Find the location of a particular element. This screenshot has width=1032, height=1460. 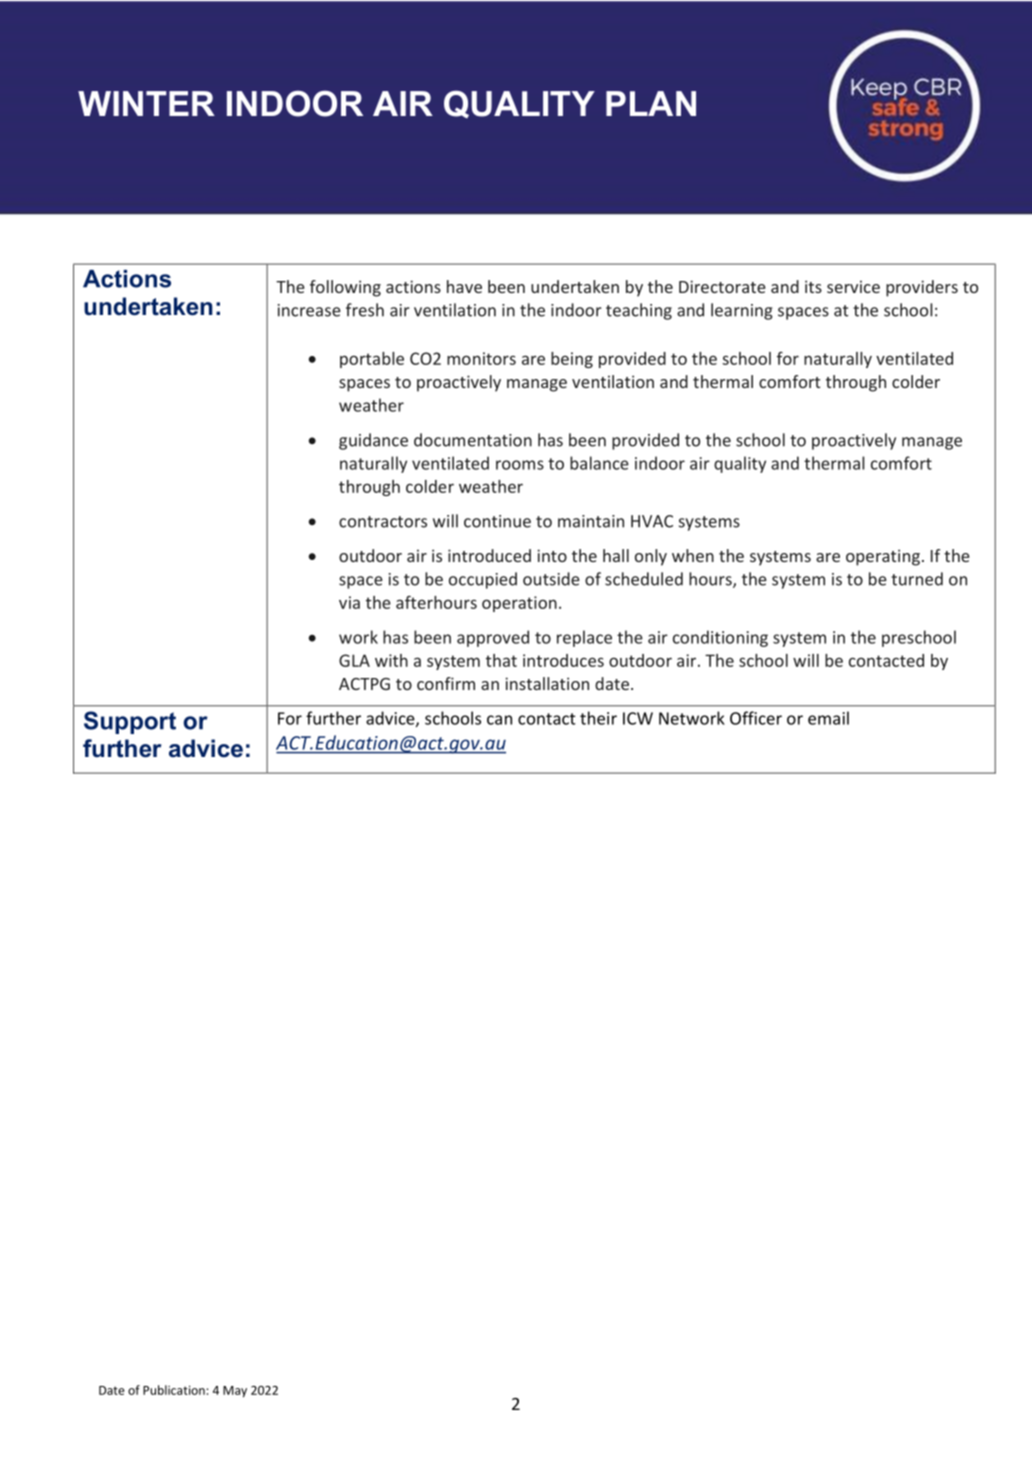

operating is located at coordinates (883, 557).
